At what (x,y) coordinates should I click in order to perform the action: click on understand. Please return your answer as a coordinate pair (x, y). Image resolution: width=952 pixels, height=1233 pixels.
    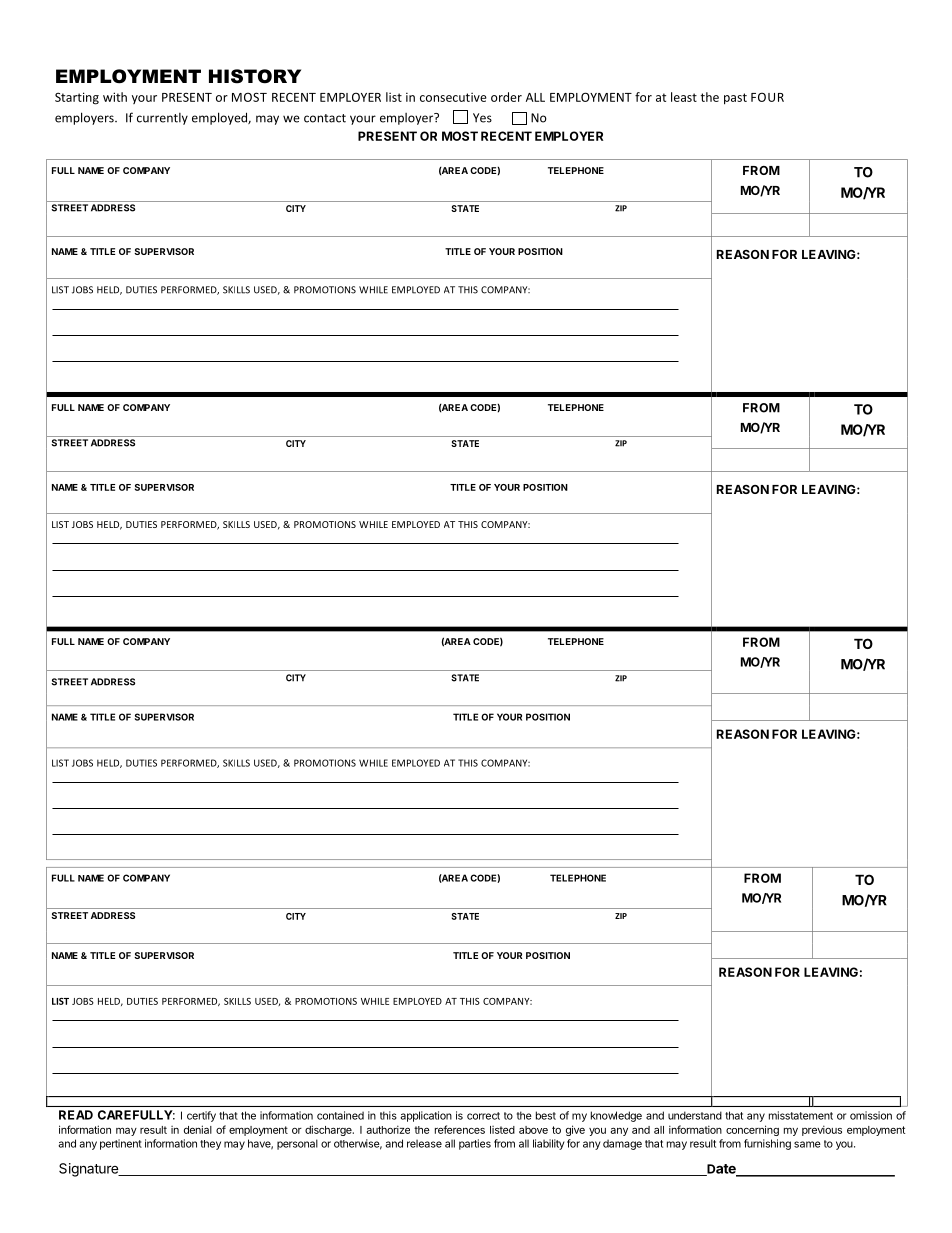
    Looking at the image, I should click on (695, 1115).
